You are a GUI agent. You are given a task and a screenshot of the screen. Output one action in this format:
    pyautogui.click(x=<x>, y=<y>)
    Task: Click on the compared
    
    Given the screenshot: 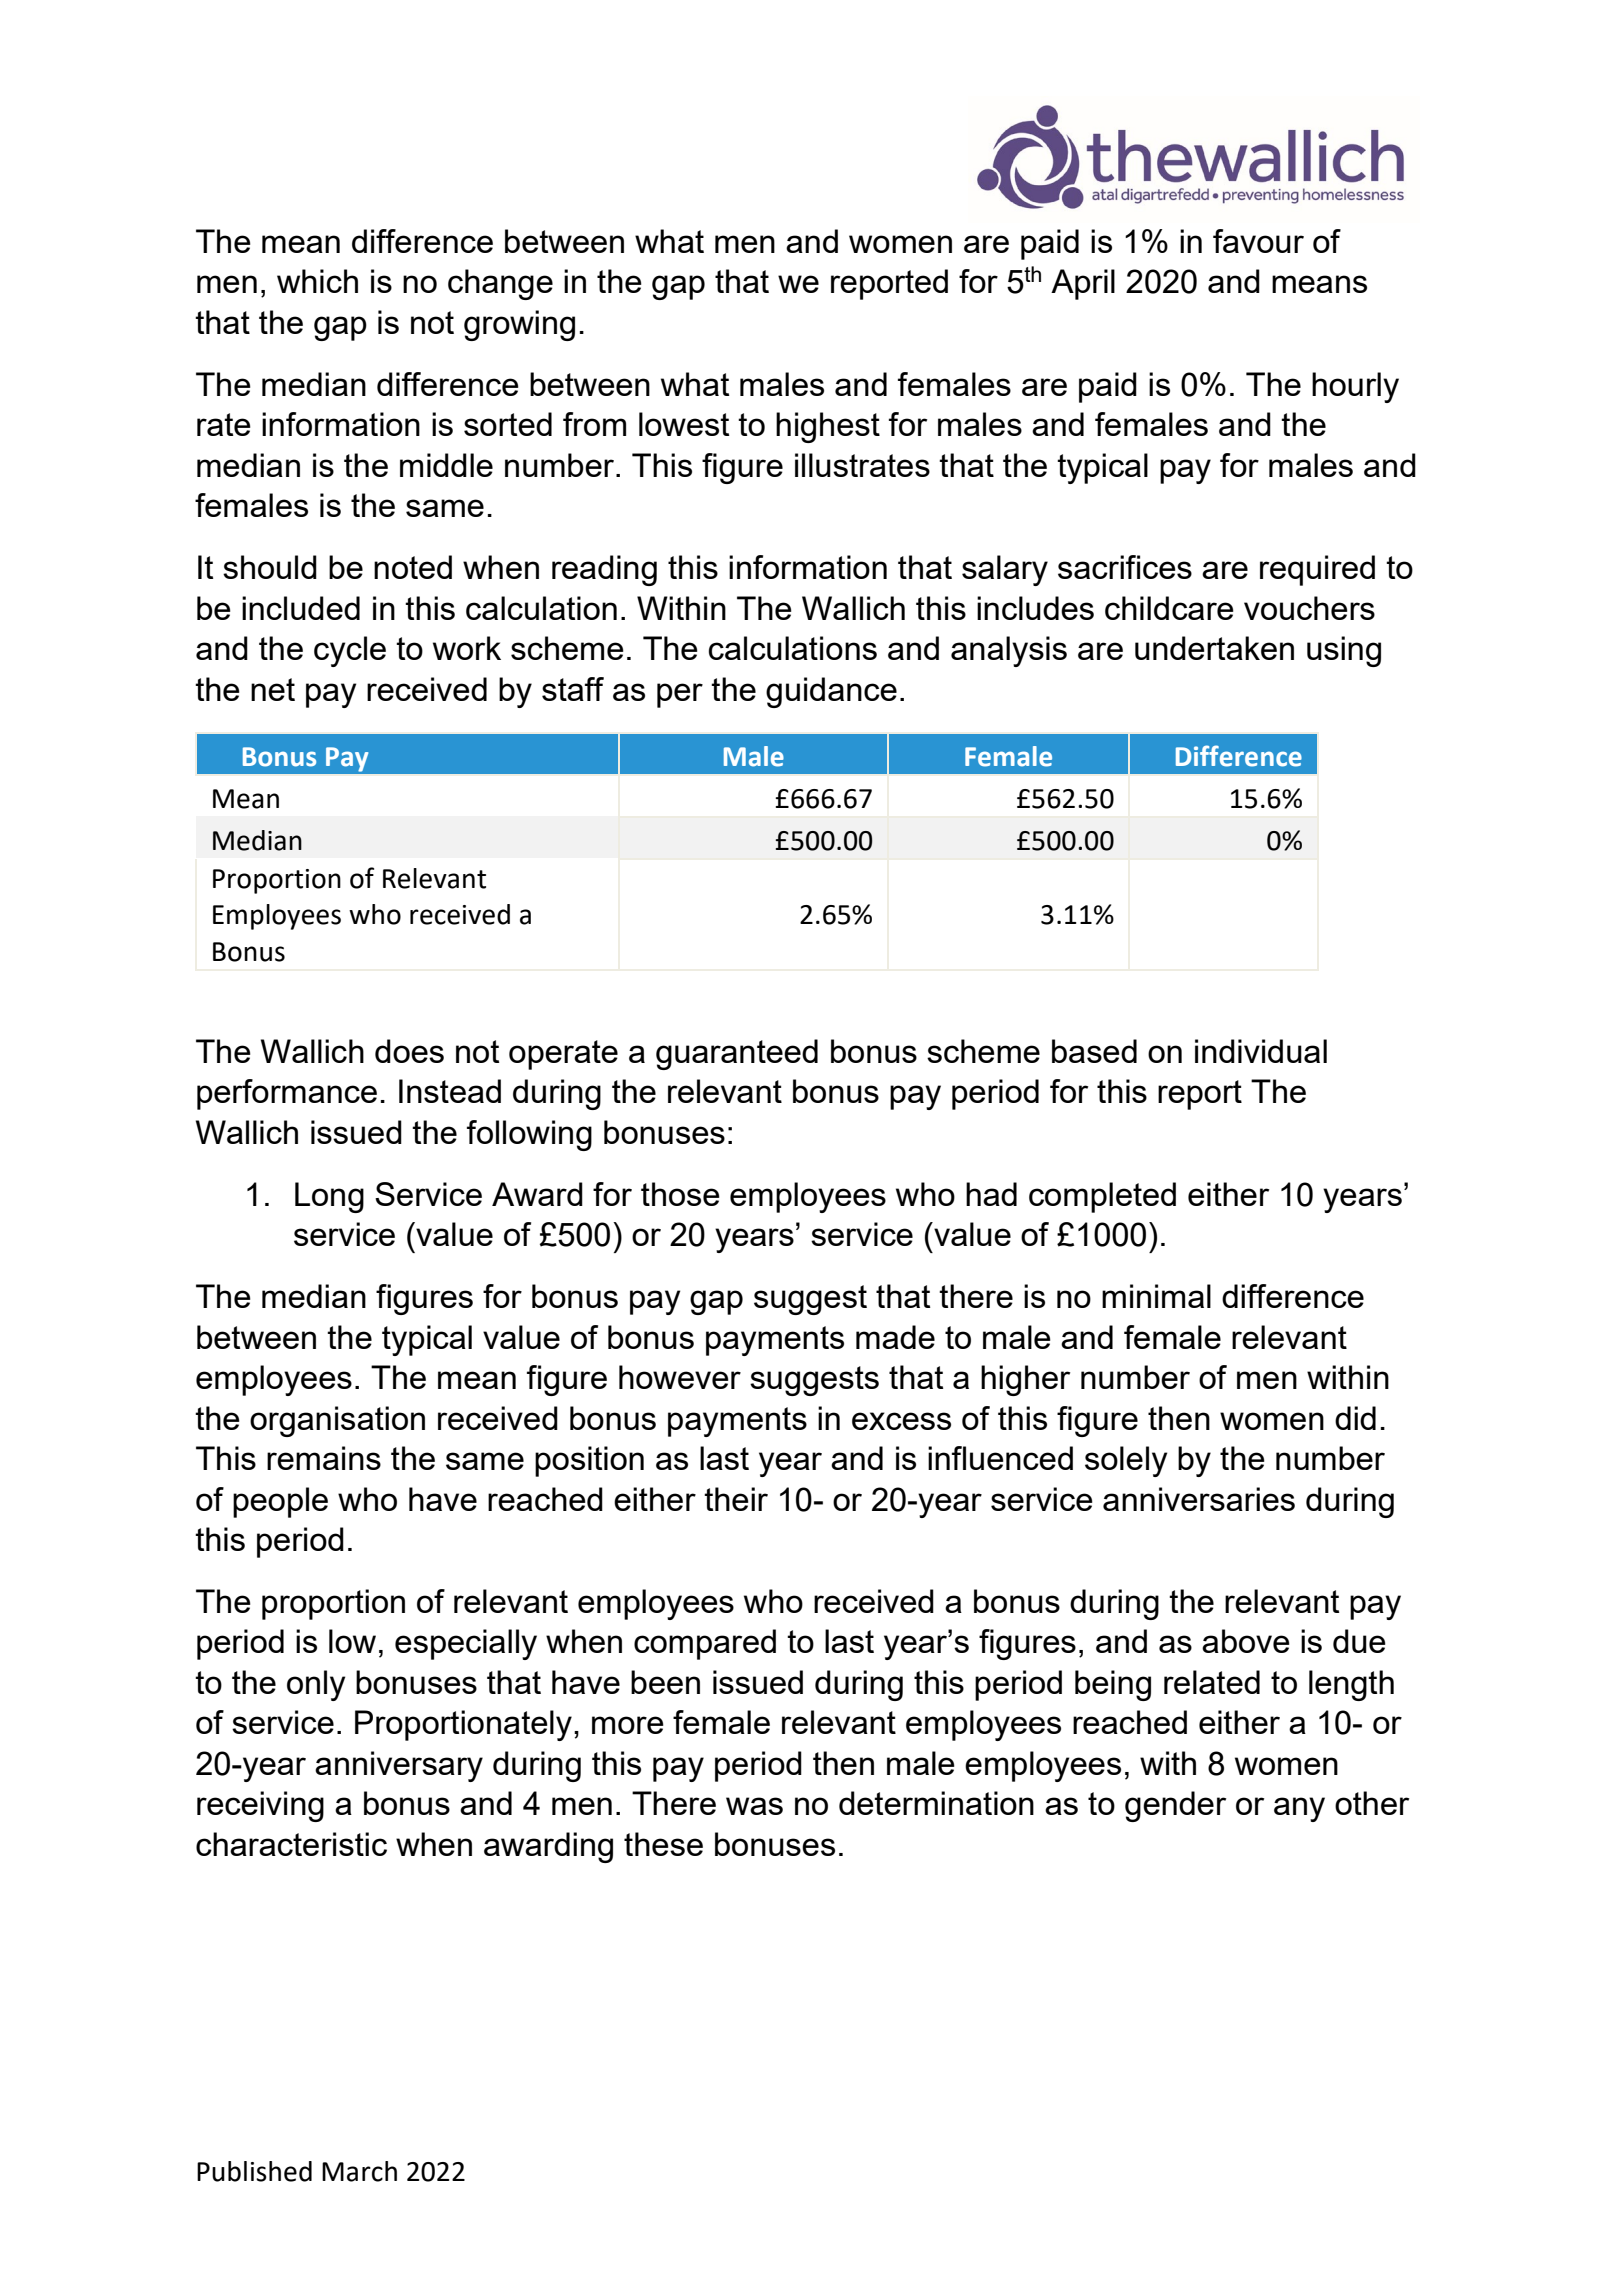 What is the action you would take?
    pyautogui.click(x=705, y=1644)
